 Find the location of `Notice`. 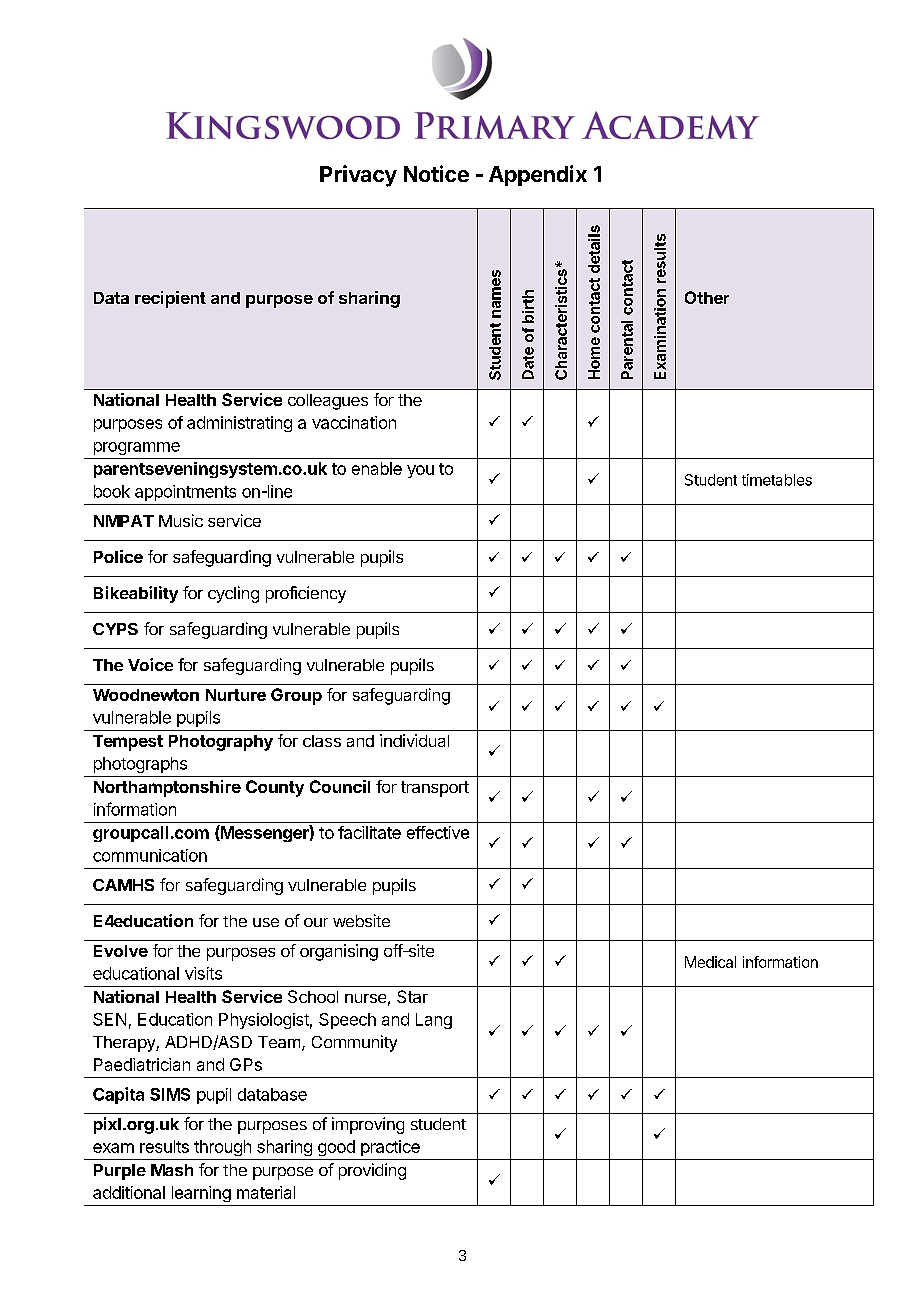

Notice is located at coordinates (436, 173).
